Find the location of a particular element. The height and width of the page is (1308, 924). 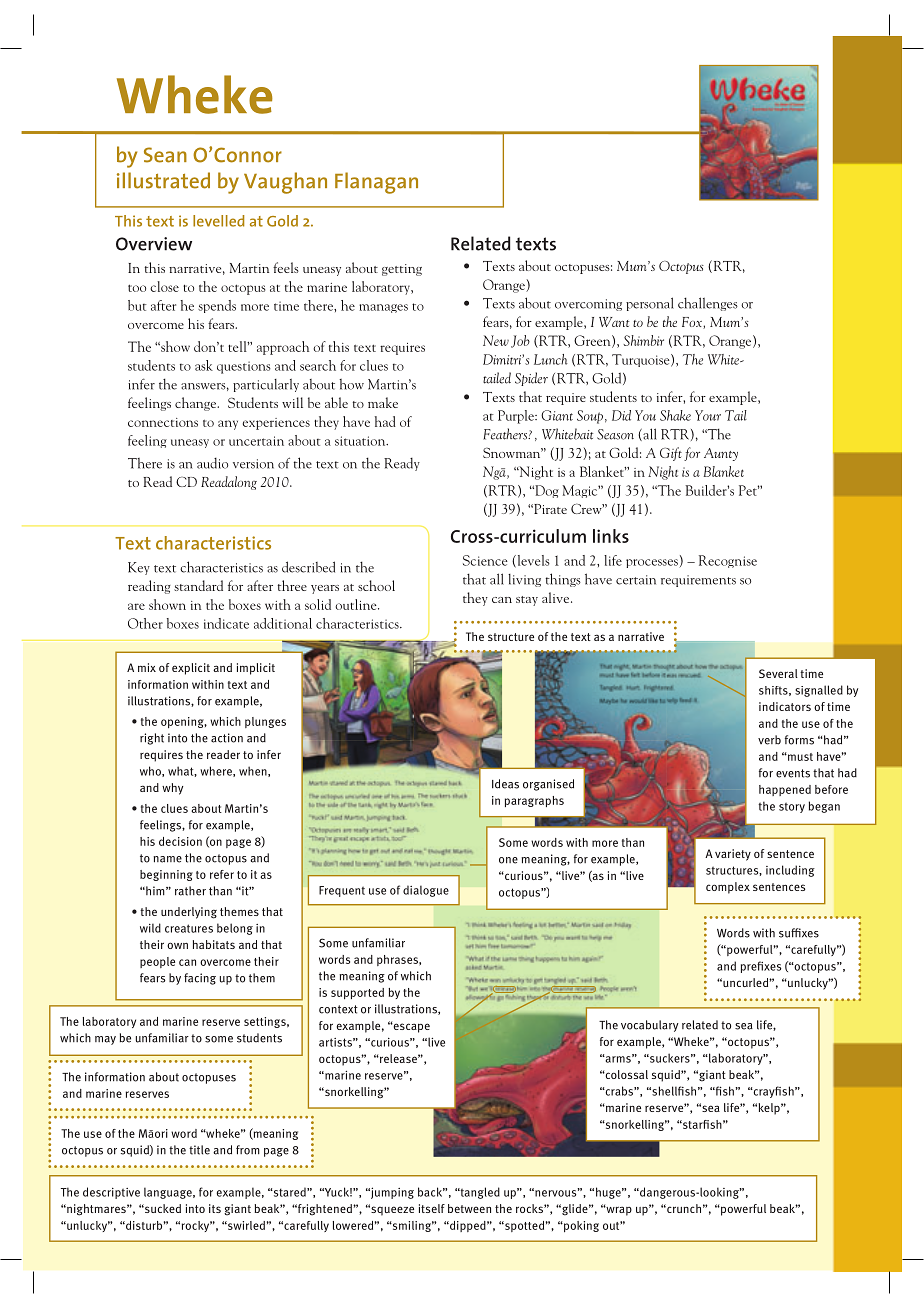

Science is located at coordinates (485, 560).
